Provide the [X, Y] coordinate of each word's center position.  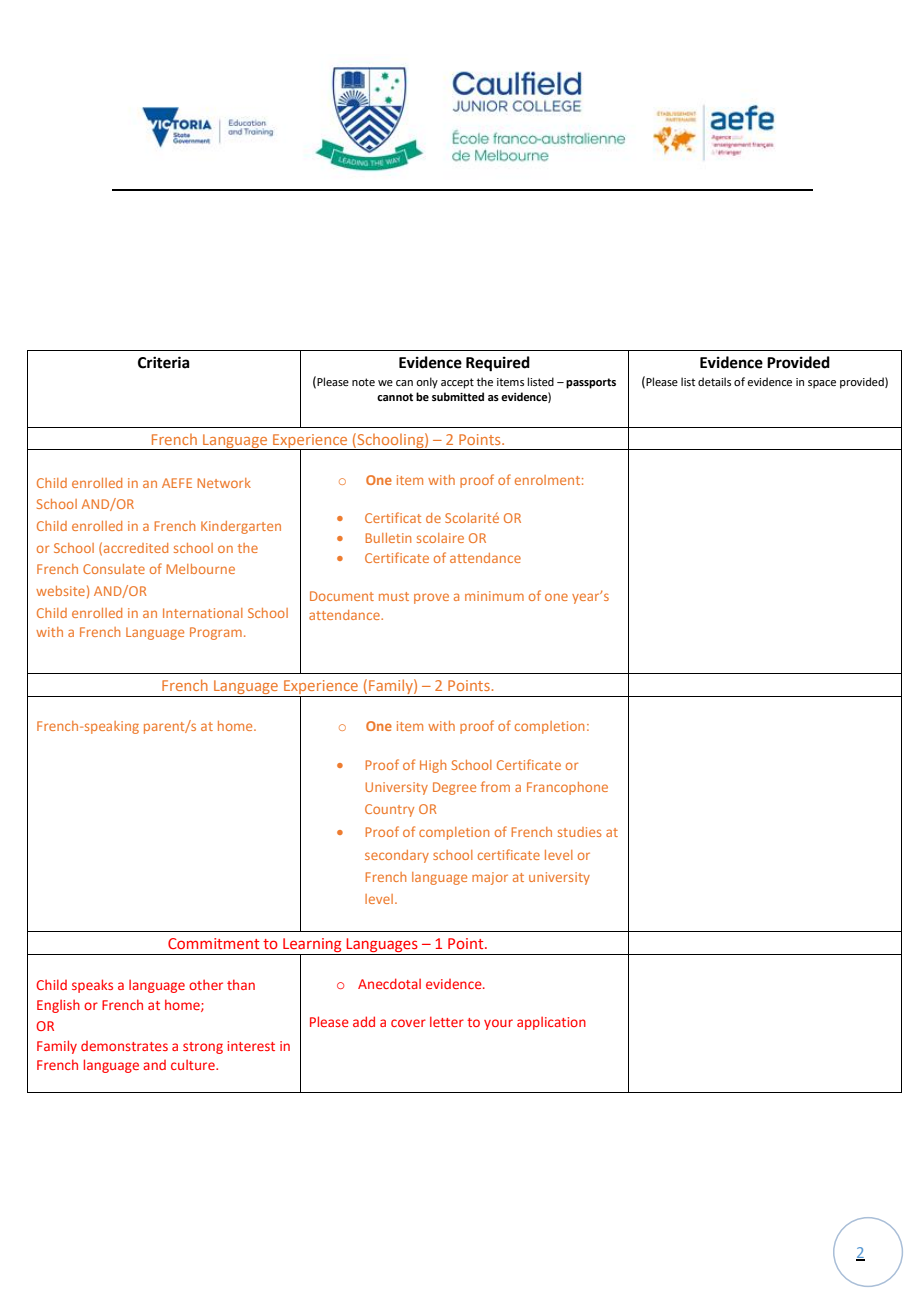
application [551, 1023]
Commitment [213, 943]
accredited [136, 548]
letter [447, 1021]
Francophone [567, 788]
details [714, 381]
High [433, 766]
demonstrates [124, 1046]
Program [216, 633]
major [490, 878]
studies [579, 832]
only [427, 383]
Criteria [164, 362]
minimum [494, 596]
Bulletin [388, 538]
